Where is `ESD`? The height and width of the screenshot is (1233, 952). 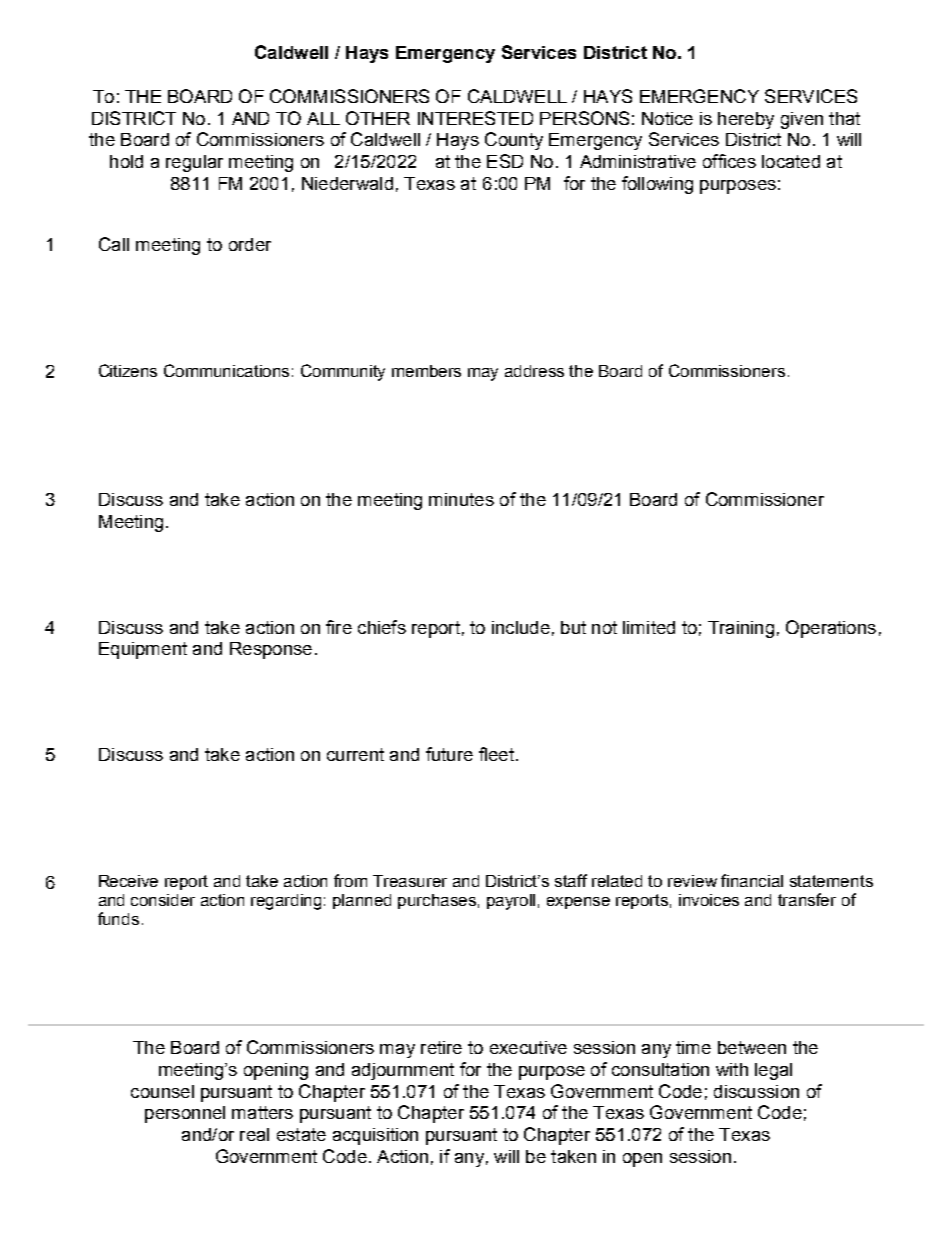
ESD is located at coordinates (505, 161).
